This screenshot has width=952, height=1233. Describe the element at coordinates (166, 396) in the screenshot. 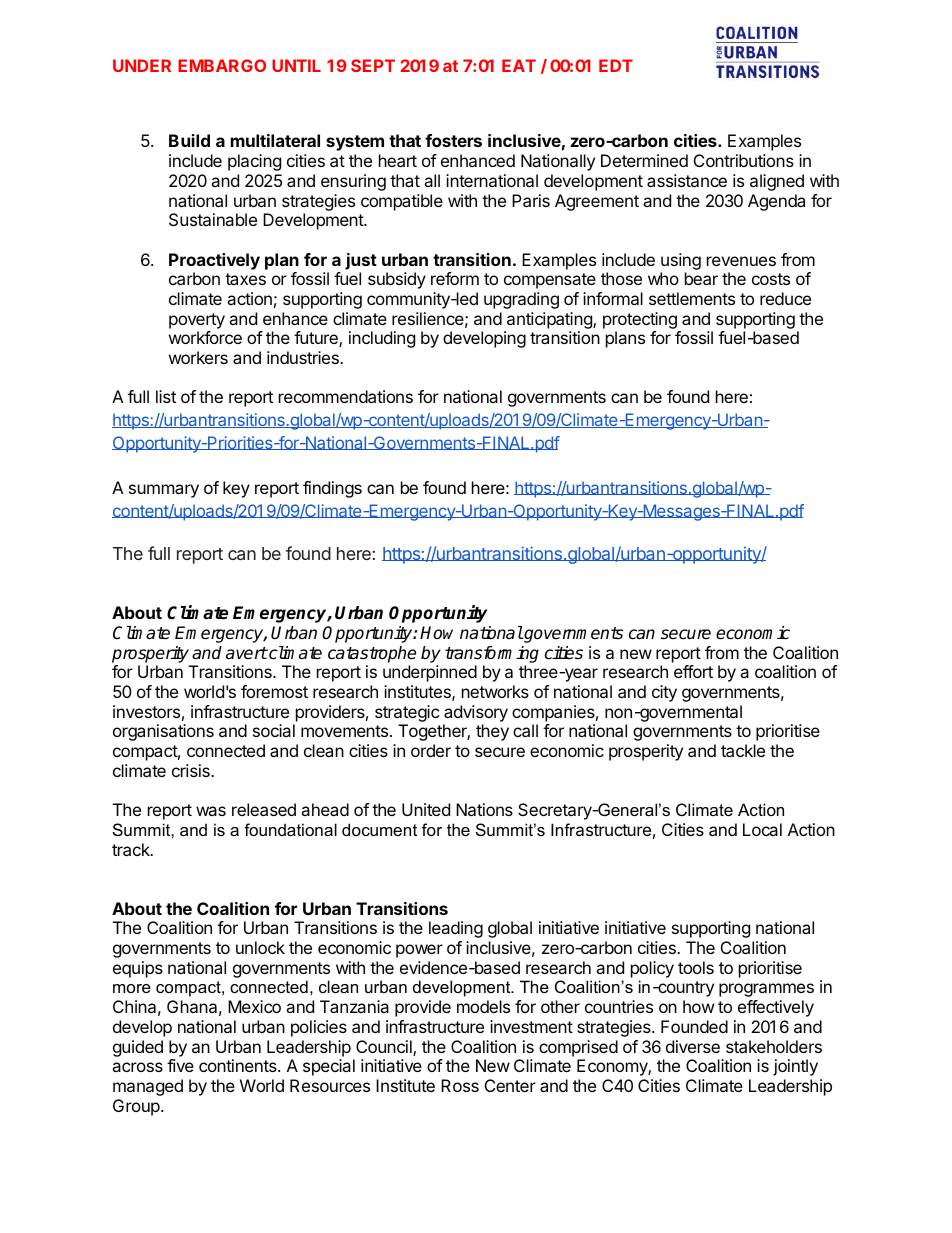

I see `list` at that location.
